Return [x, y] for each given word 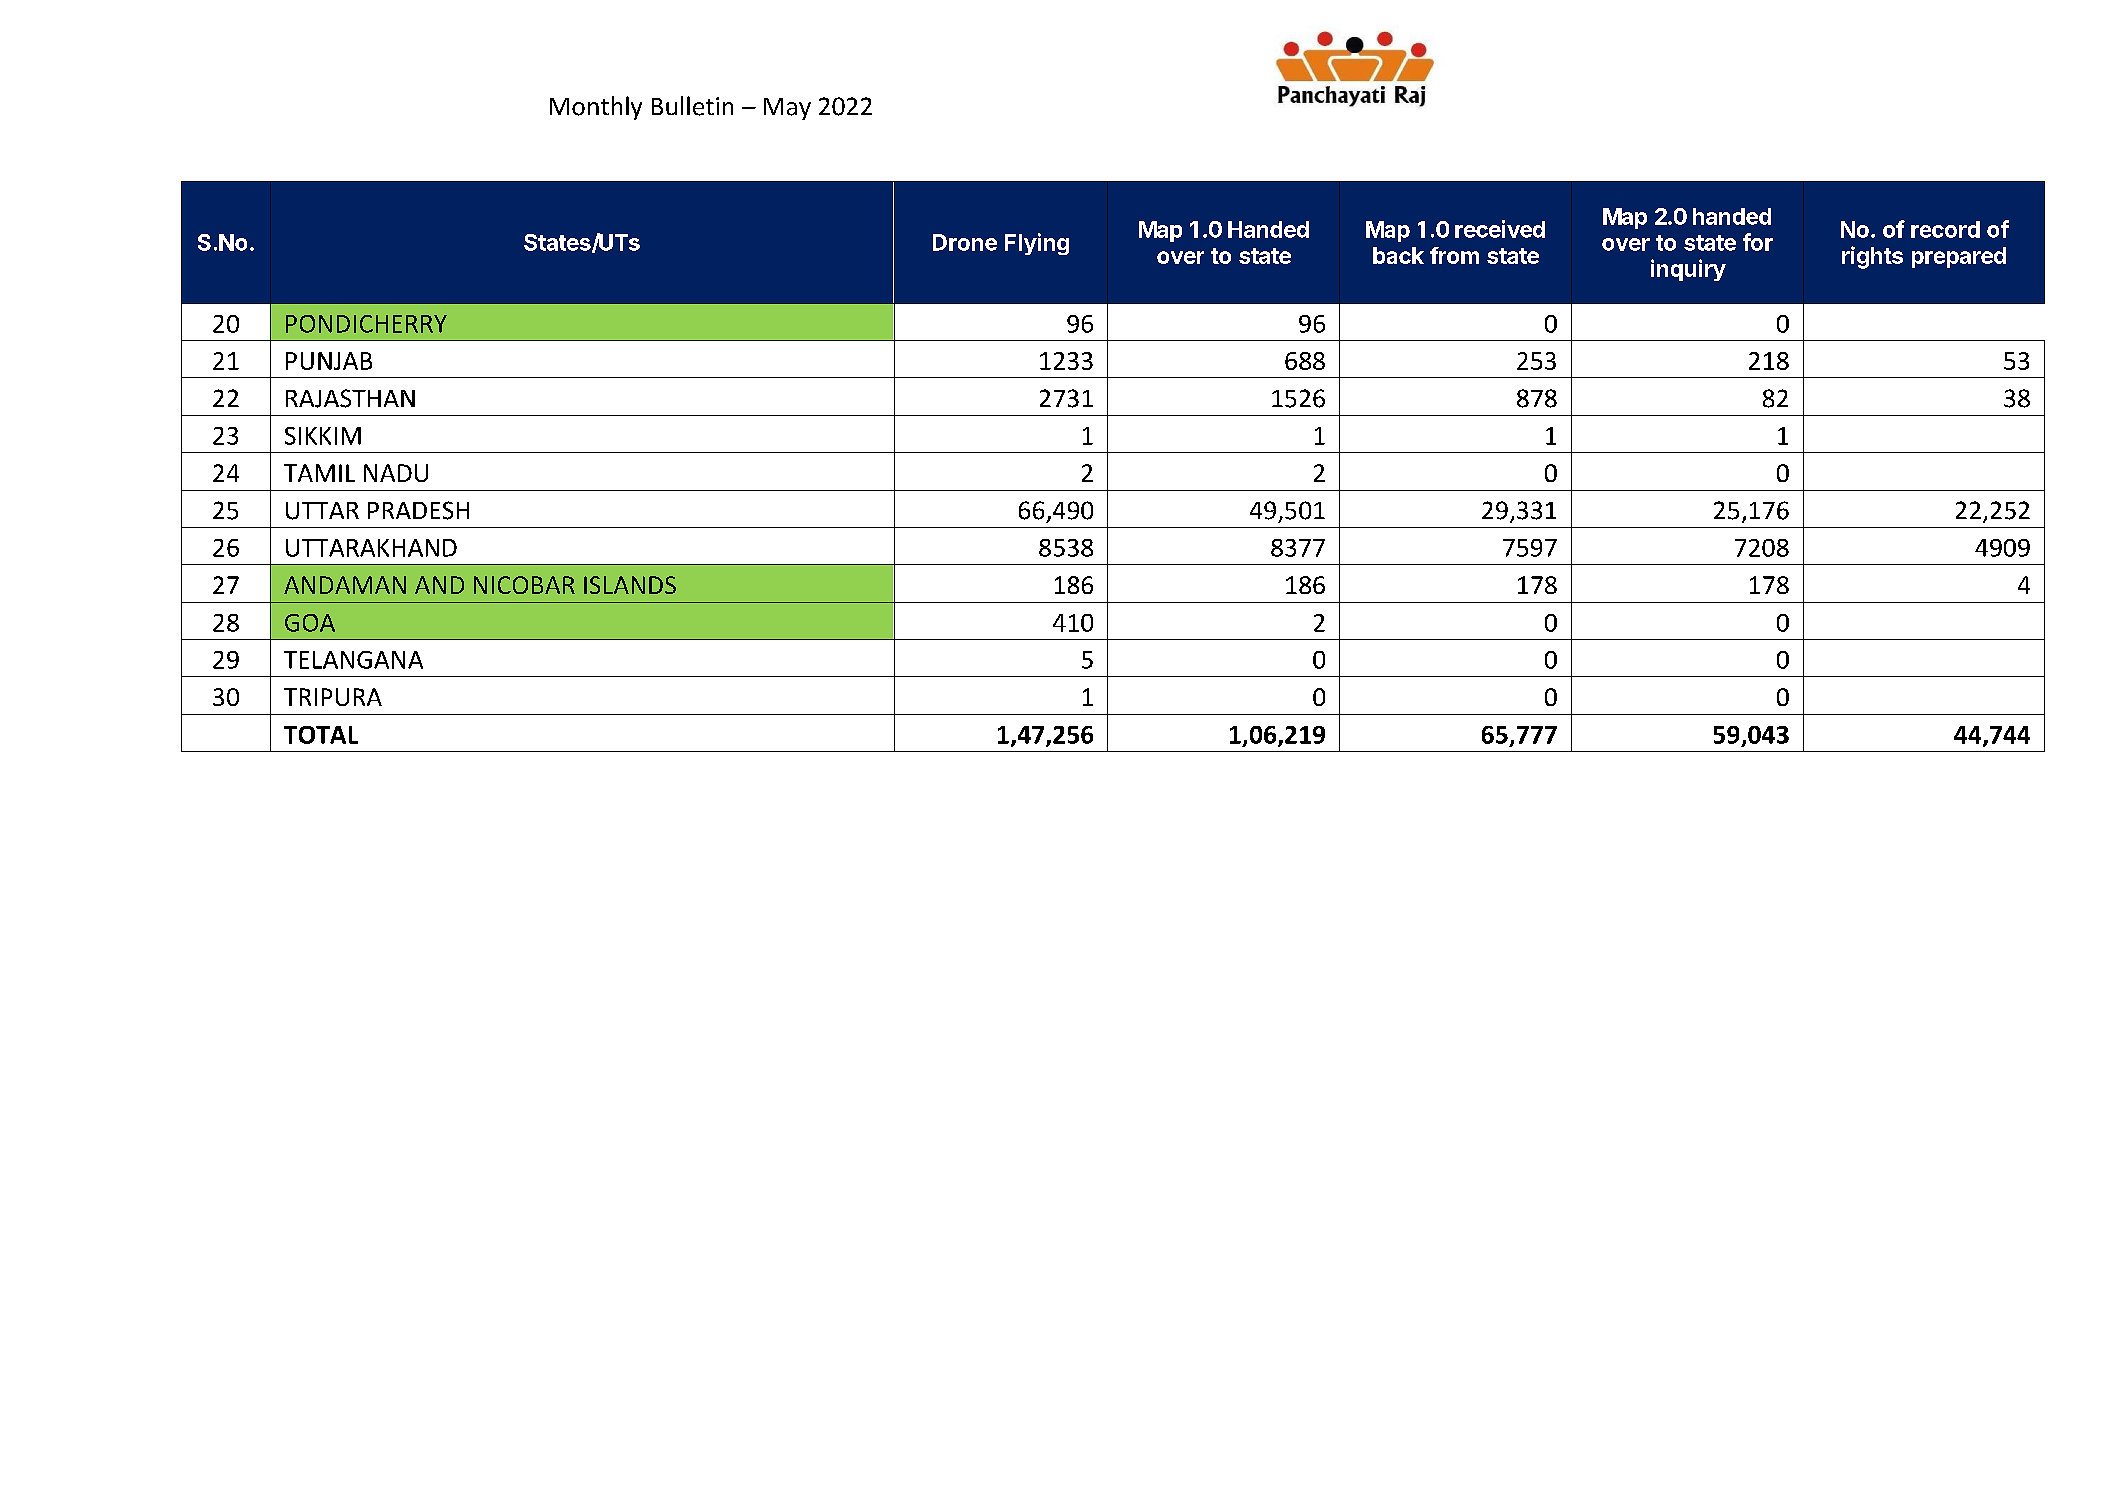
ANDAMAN [345, 585]
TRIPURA [333, 697]
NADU [396, 473]
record [1945, 229]
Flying [1037, 244]
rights [1872, 257]
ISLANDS [630, 585]
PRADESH [418, 510]
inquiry [1688, 270]
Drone [965, 242]
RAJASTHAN [350, 398]
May [787, 109]
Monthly [596, 108]
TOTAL [321, 735]
